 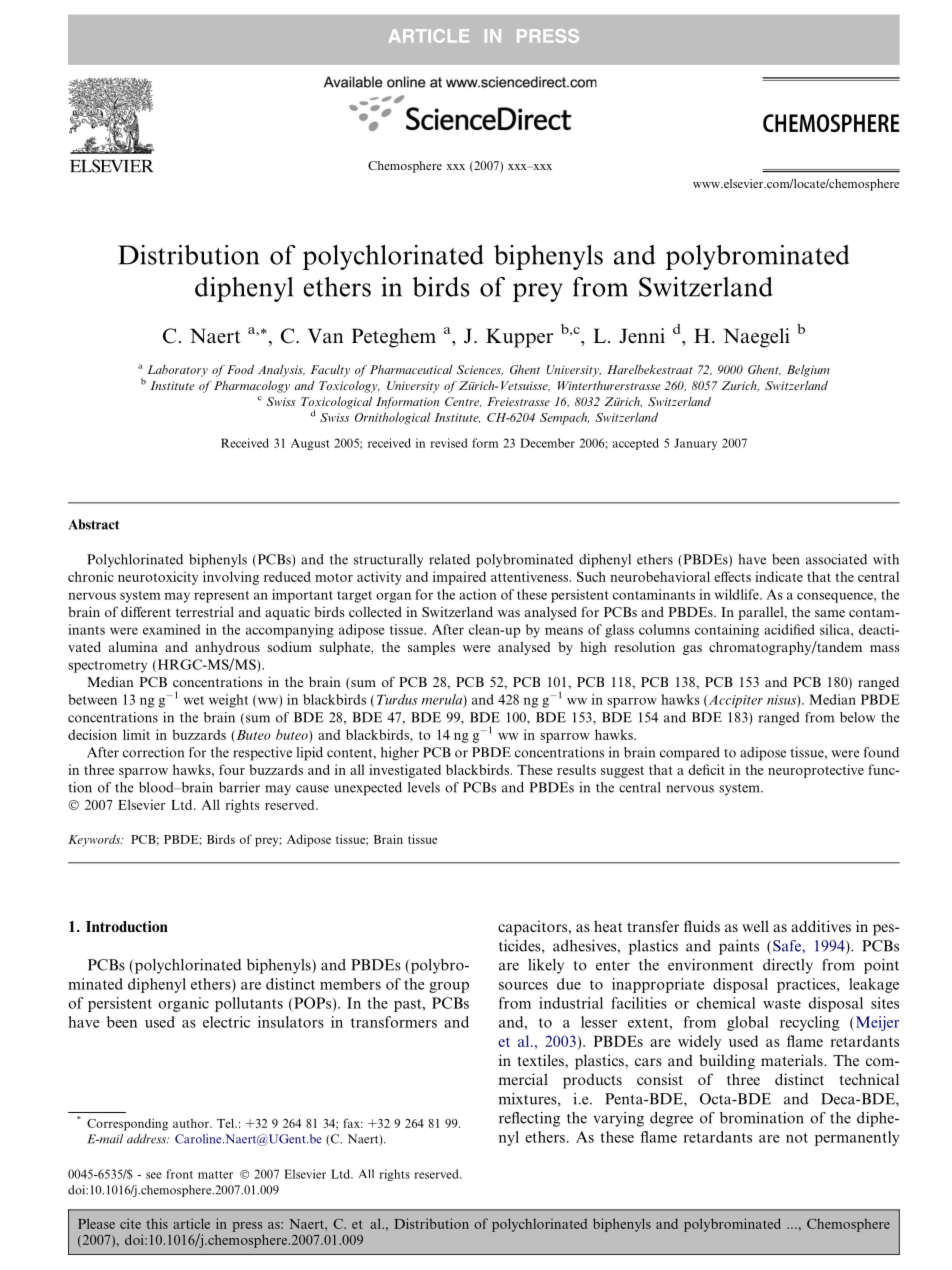 What do you see at coordinates (177, 371) in the page?
I see `Laboratory` at bounding box center [177, 371].
